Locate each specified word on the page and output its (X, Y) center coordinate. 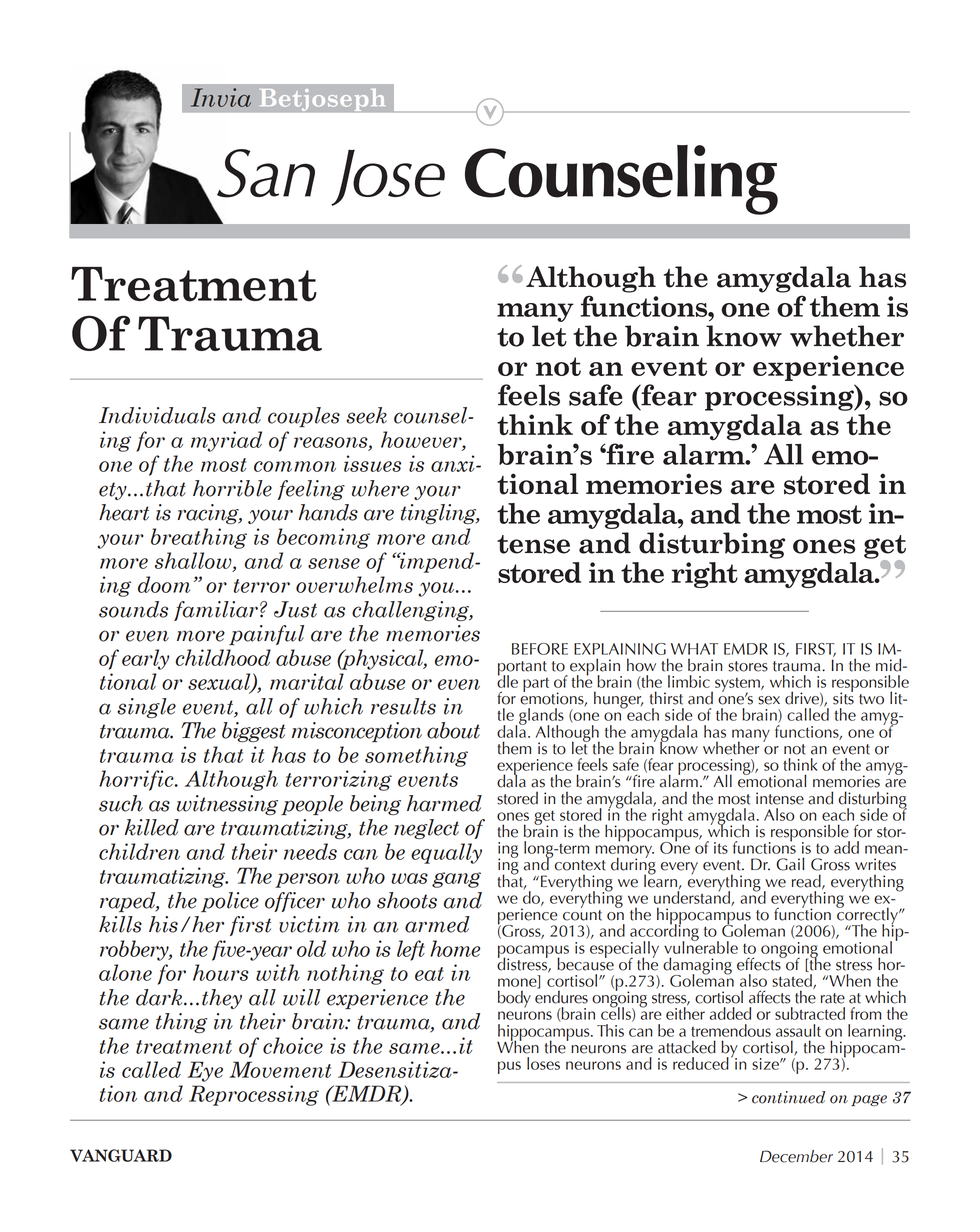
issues (372, 463)
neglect (426, 829)
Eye (205, 1071)
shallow (194, 561)
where (380, 488)
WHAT (694, 649)
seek (366, 415)
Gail (790, 864)
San (266, 173)
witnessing (227, 805)
